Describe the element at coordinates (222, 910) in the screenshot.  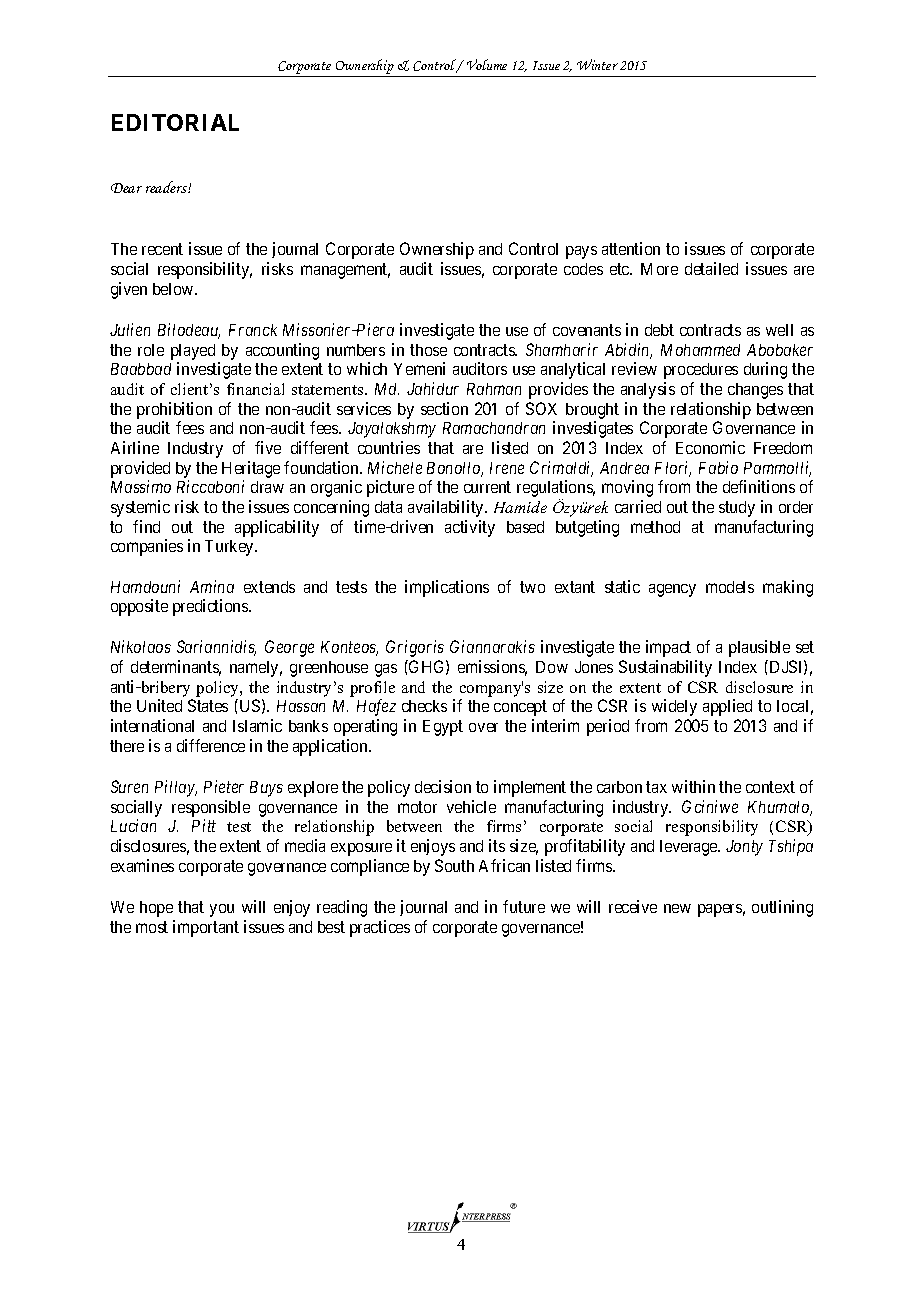
I see `you` at that location.
